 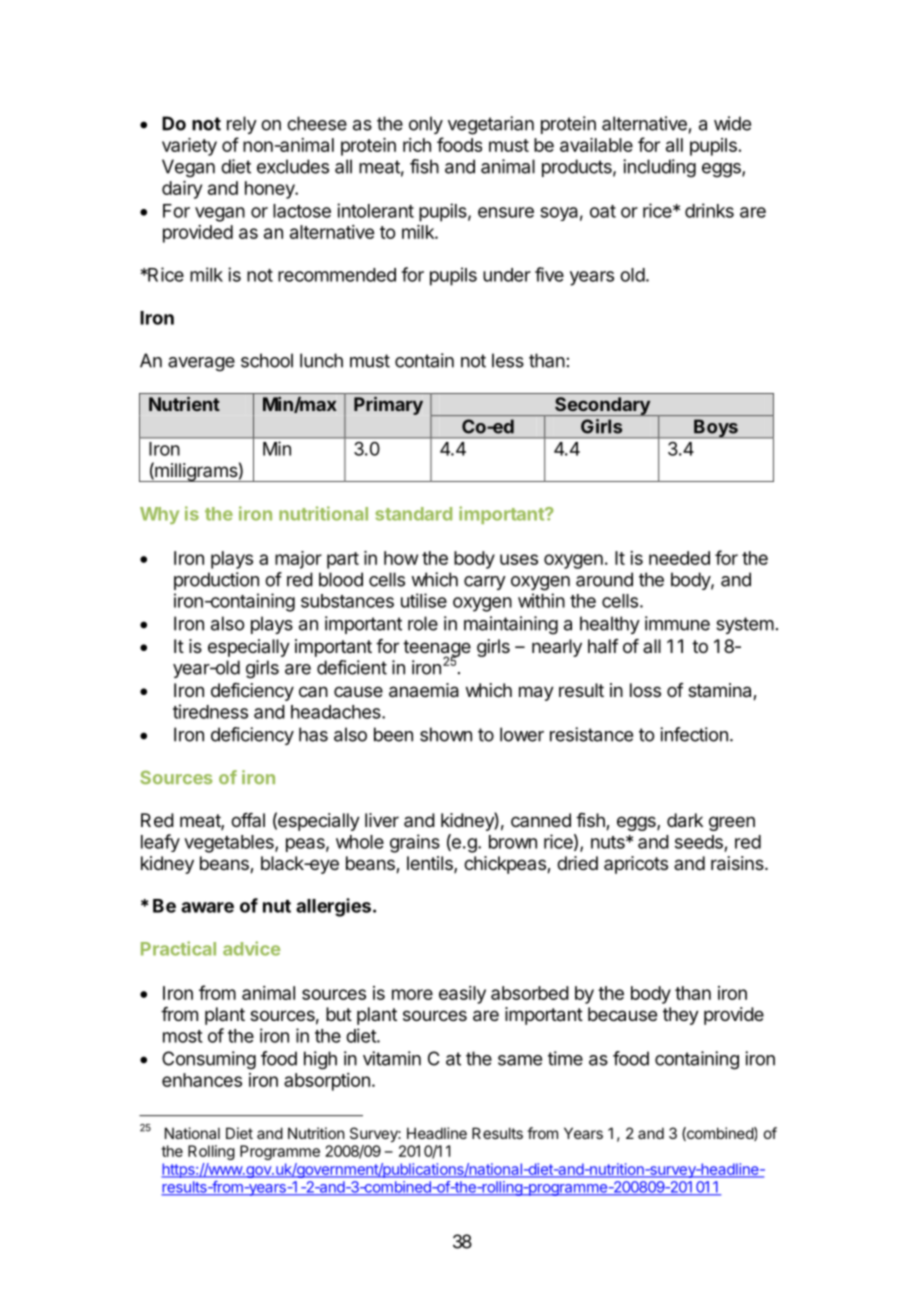 I want to click on Boys, so click(x=716, y=428).
